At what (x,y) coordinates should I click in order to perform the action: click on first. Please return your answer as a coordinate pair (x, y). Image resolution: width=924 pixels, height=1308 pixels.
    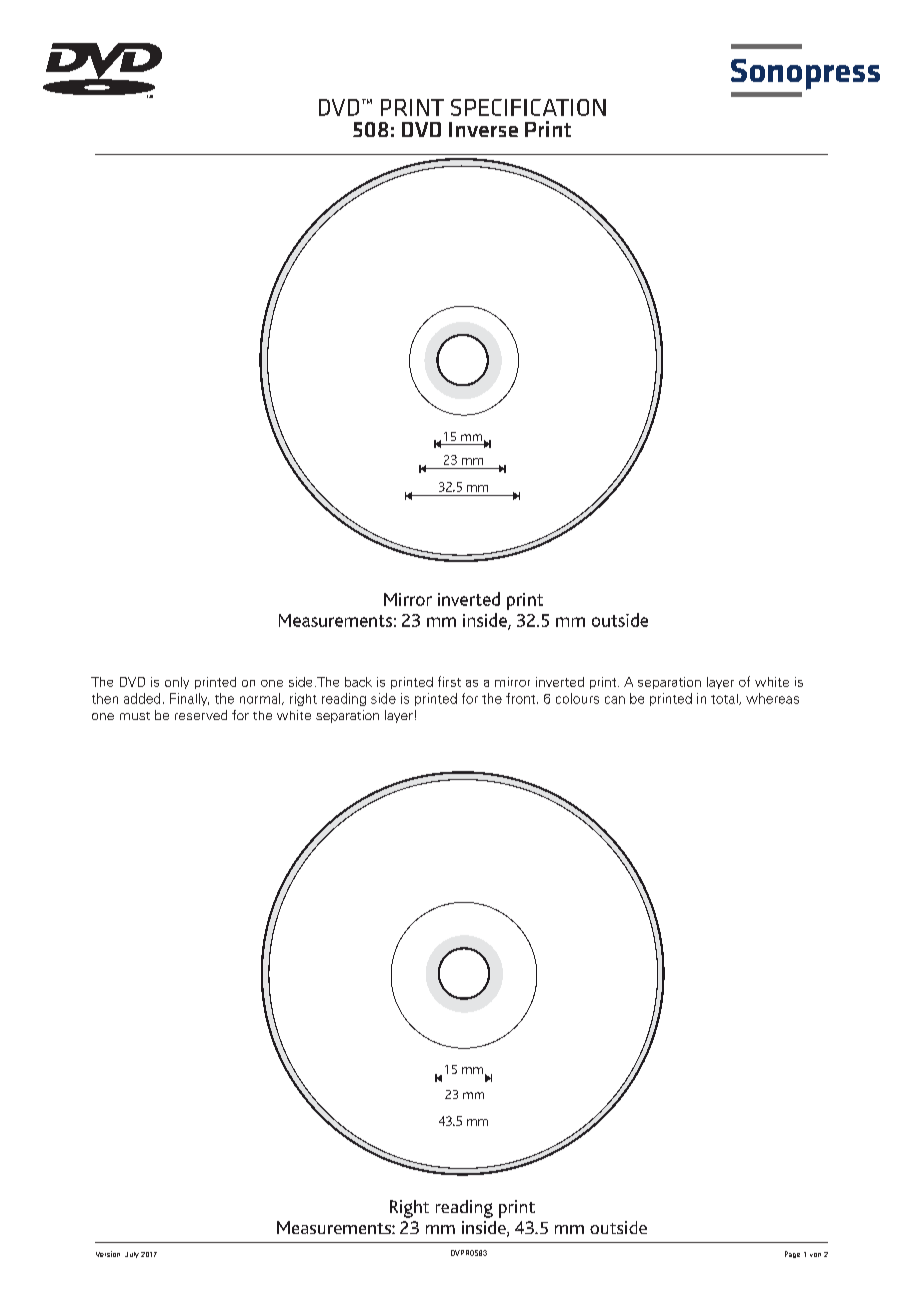
    Looking at the image, I should click on (449, 681).
